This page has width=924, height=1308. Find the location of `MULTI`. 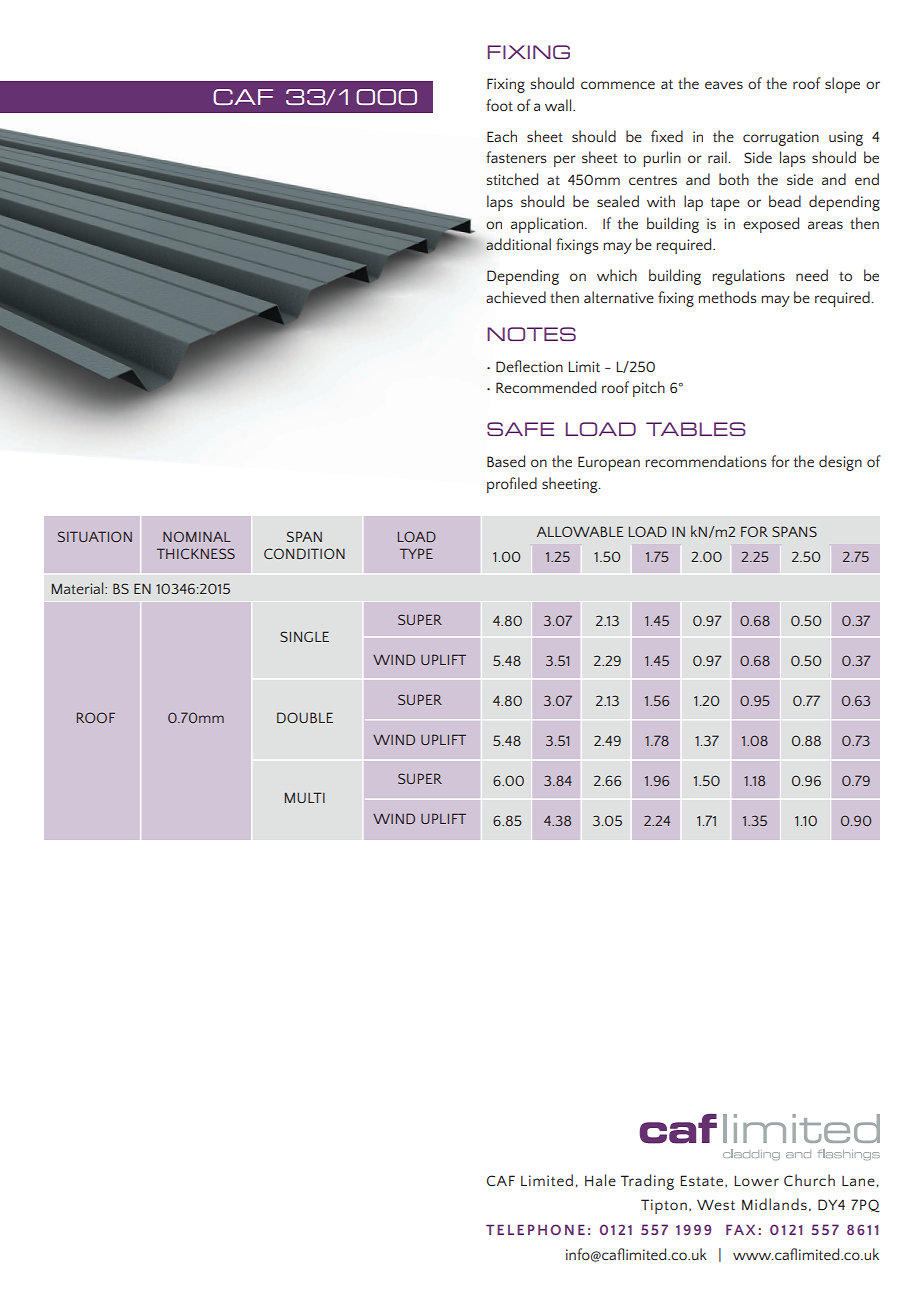

MULTI is located at coordinates (305, 797).
